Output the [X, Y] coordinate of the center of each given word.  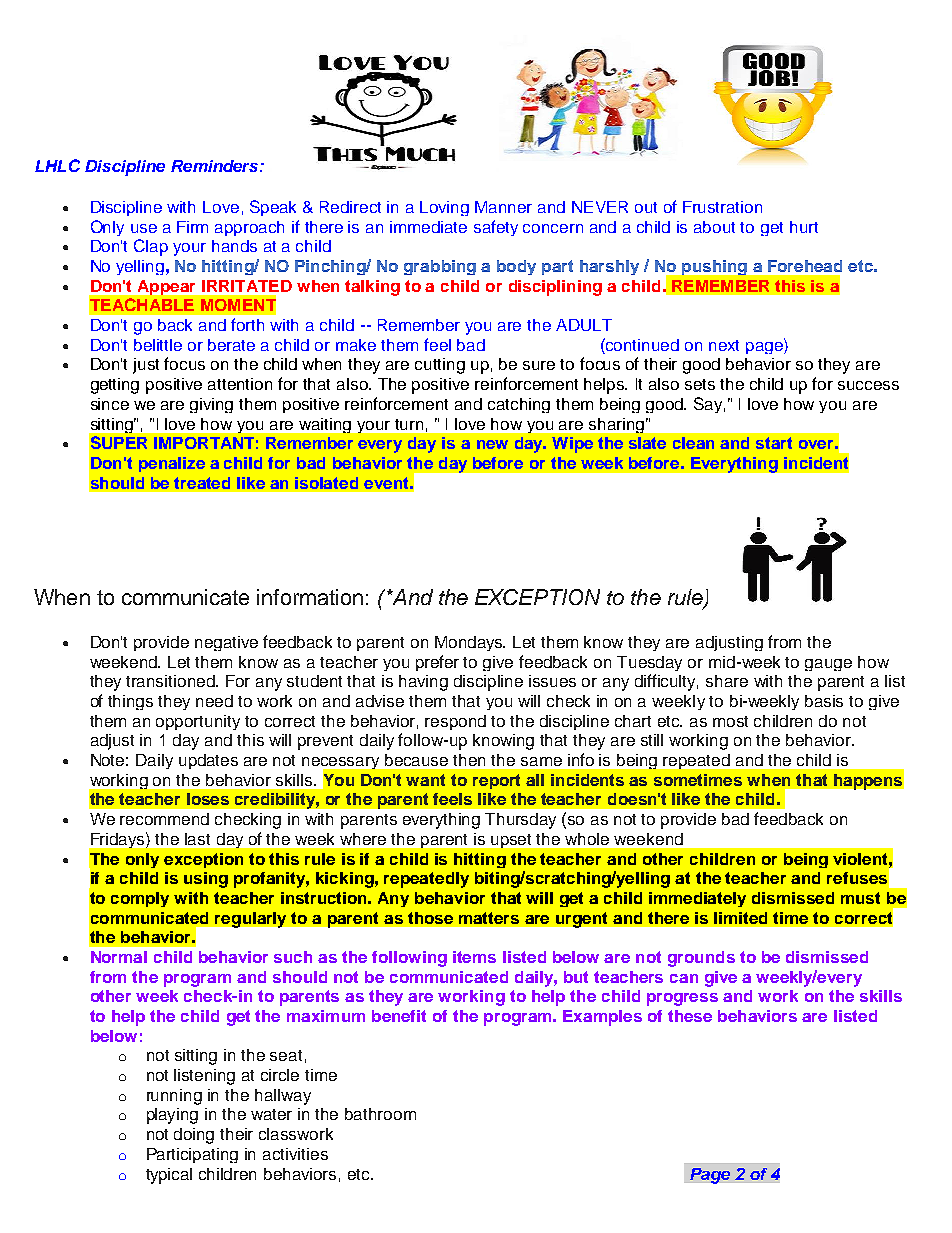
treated [202, 483]
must [860, 898]
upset [511, 841]
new [492, 444]
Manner [503, 207]
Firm [192, 227]
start [774, 443]
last [197, 839]
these [690, 1016]
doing [194, 1136]
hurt [804, 227]
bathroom [380, 1114]
